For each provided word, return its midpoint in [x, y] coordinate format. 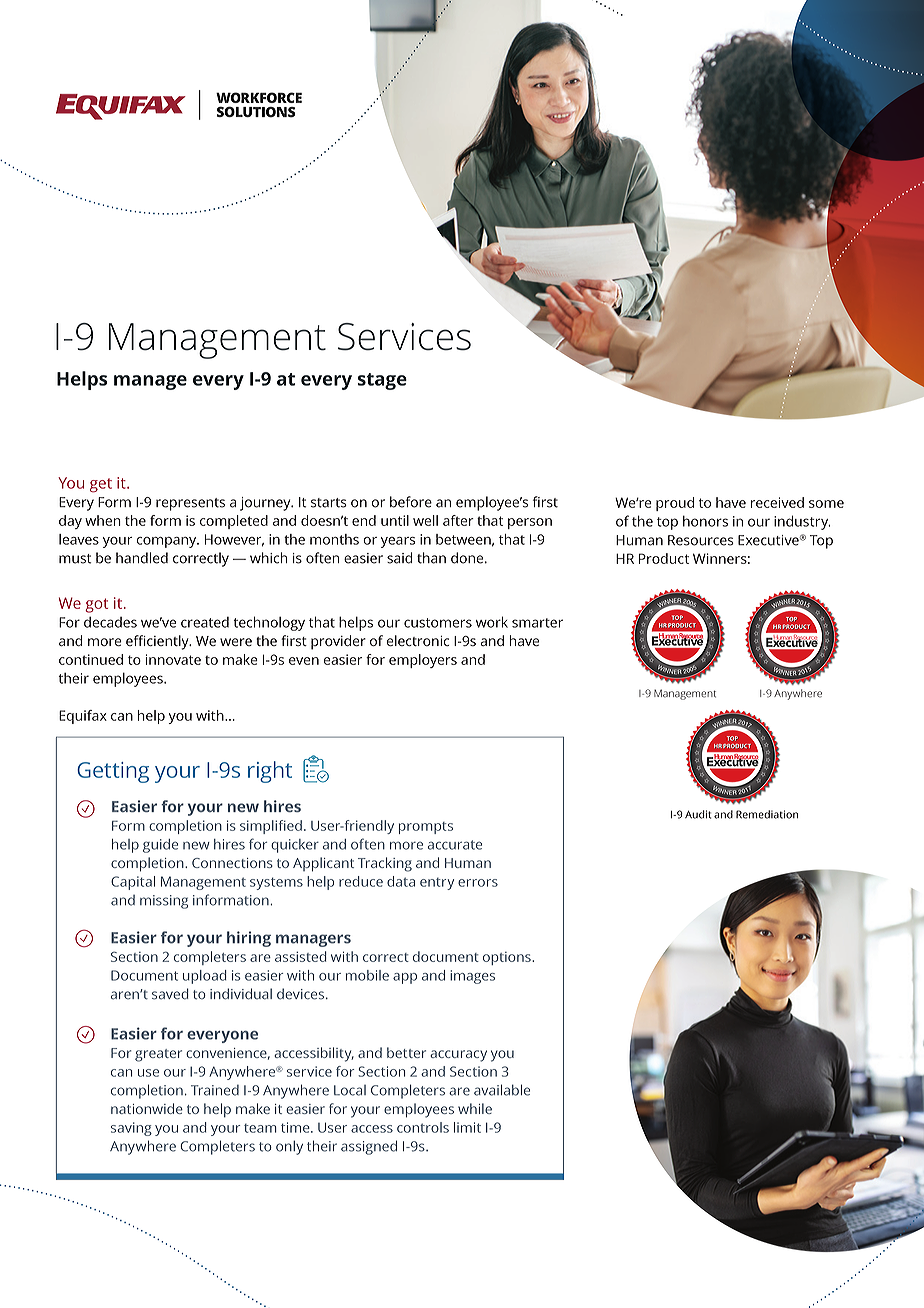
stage [382, 381]
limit [467, 1127]
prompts [426, 828]
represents [190, 504]
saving [131, 1129]
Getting [113, 772]
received [777, 502]
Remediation [767, 814]
